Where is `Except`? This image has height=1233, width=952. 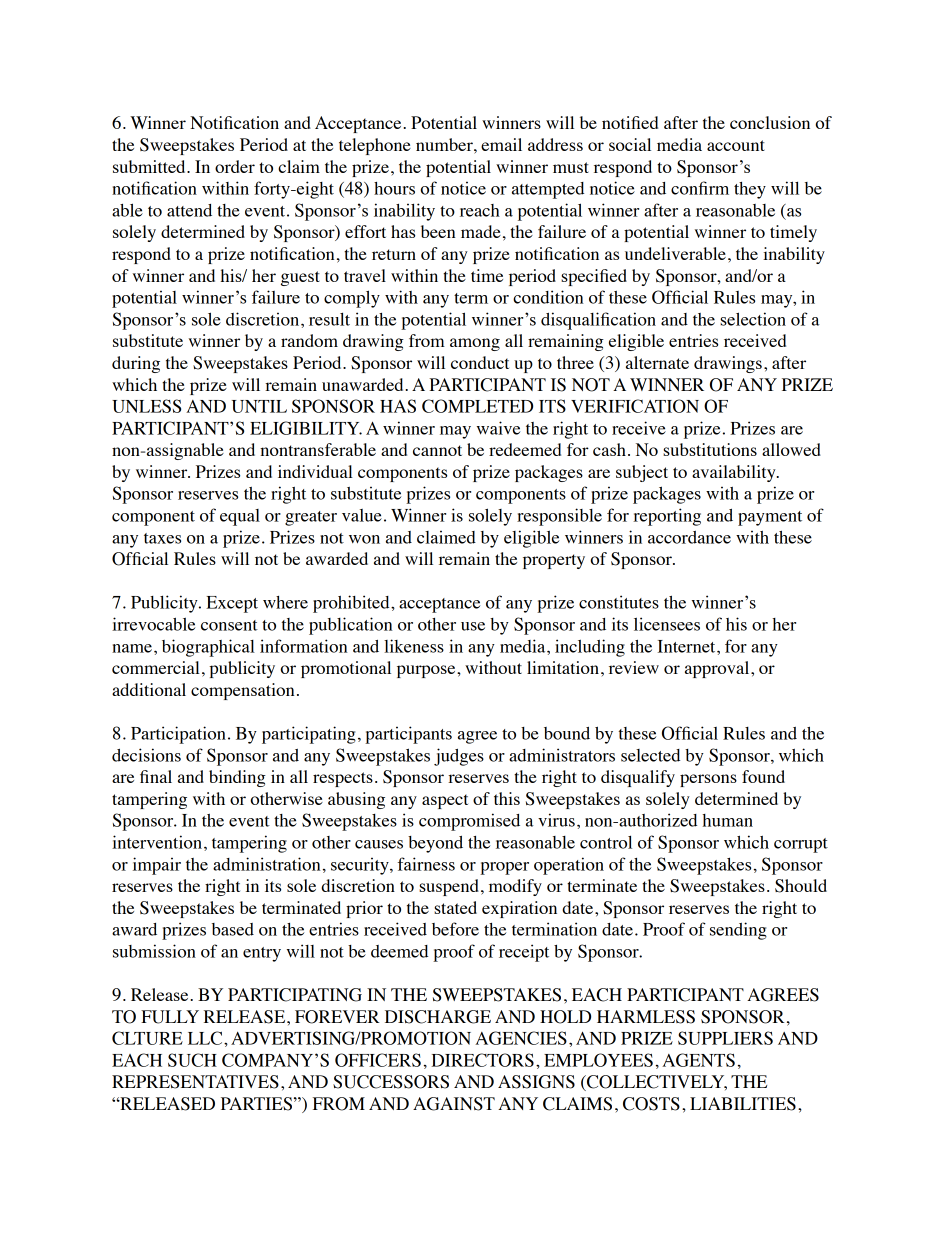
Except is located at coordinates (232, 604).
